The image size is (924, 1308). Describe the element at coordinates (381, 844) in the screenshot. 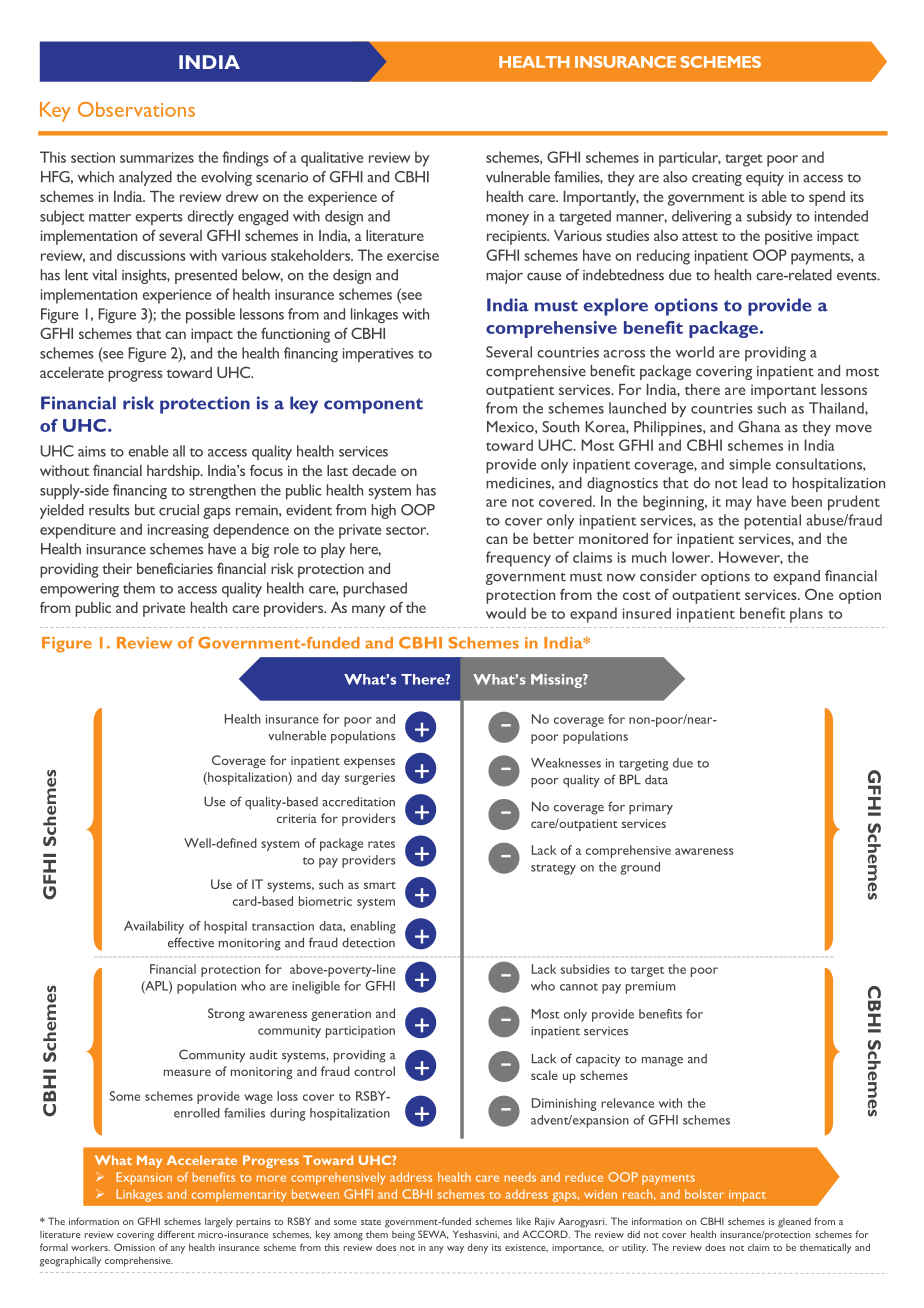

I see `rates` at that location.
